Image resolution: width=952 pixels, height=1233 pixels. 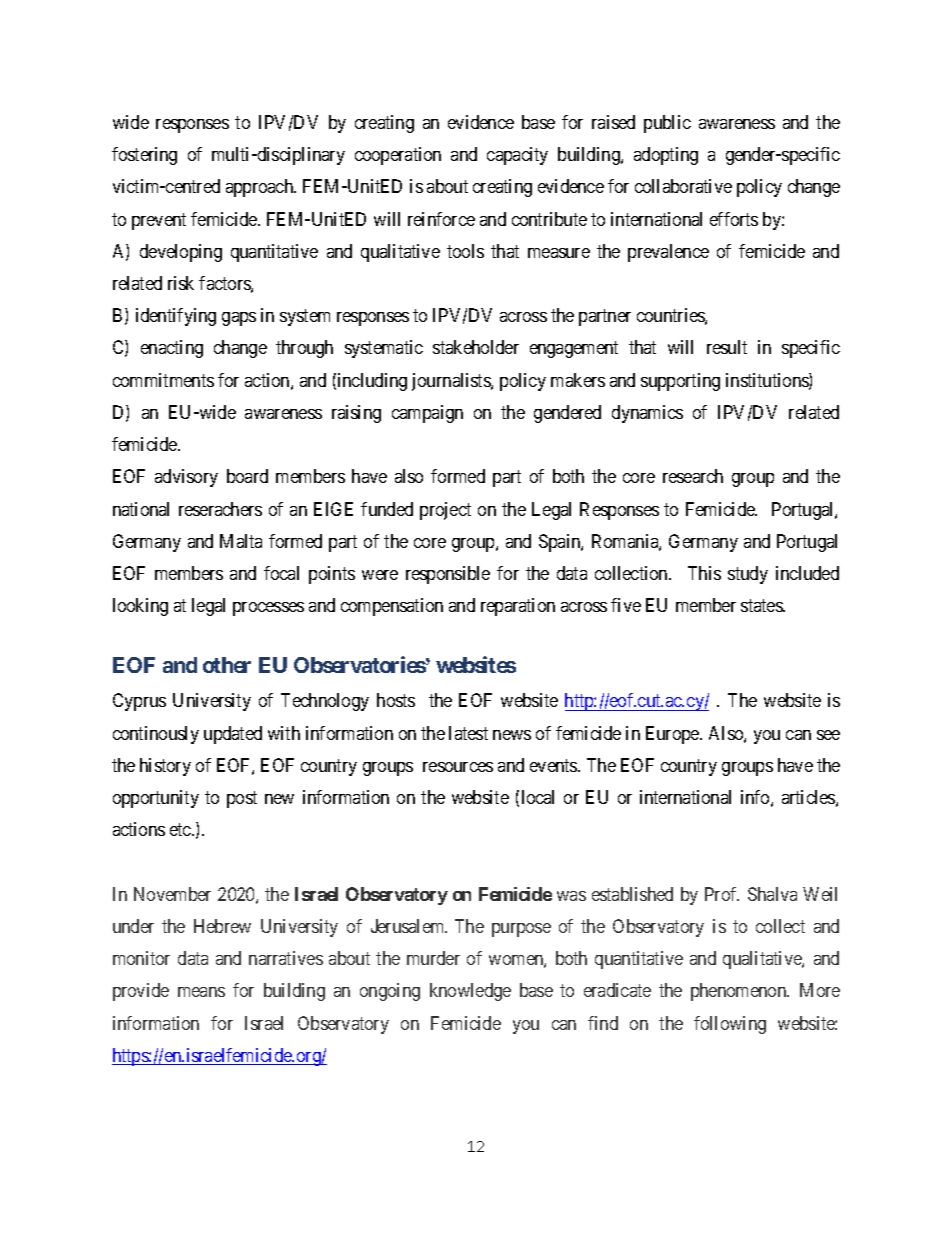 I want to click on post, so click(x=242, y=799).
